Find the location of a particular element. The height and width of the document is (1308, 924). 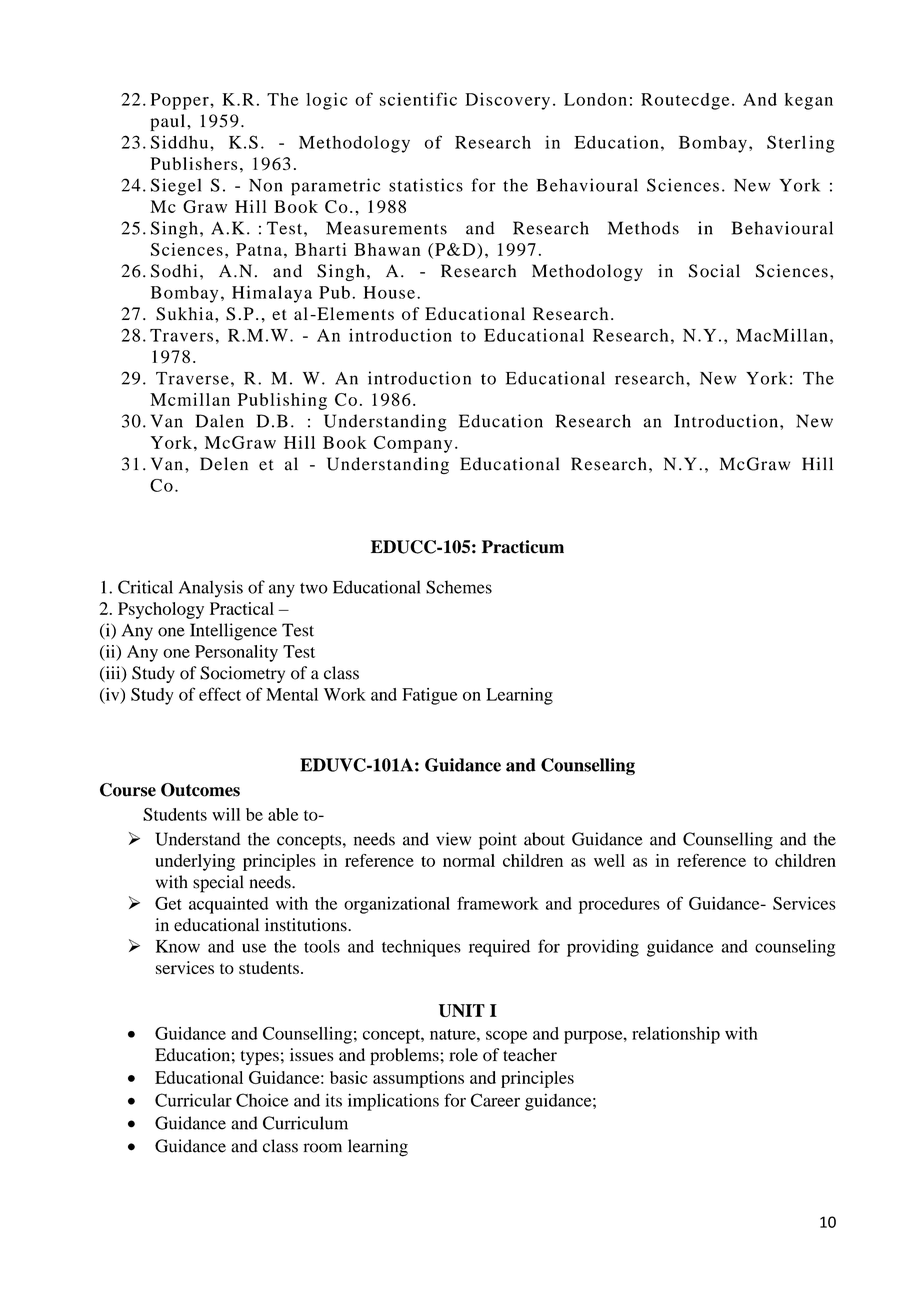

Curricular is located at coordinates (193, 1100).
